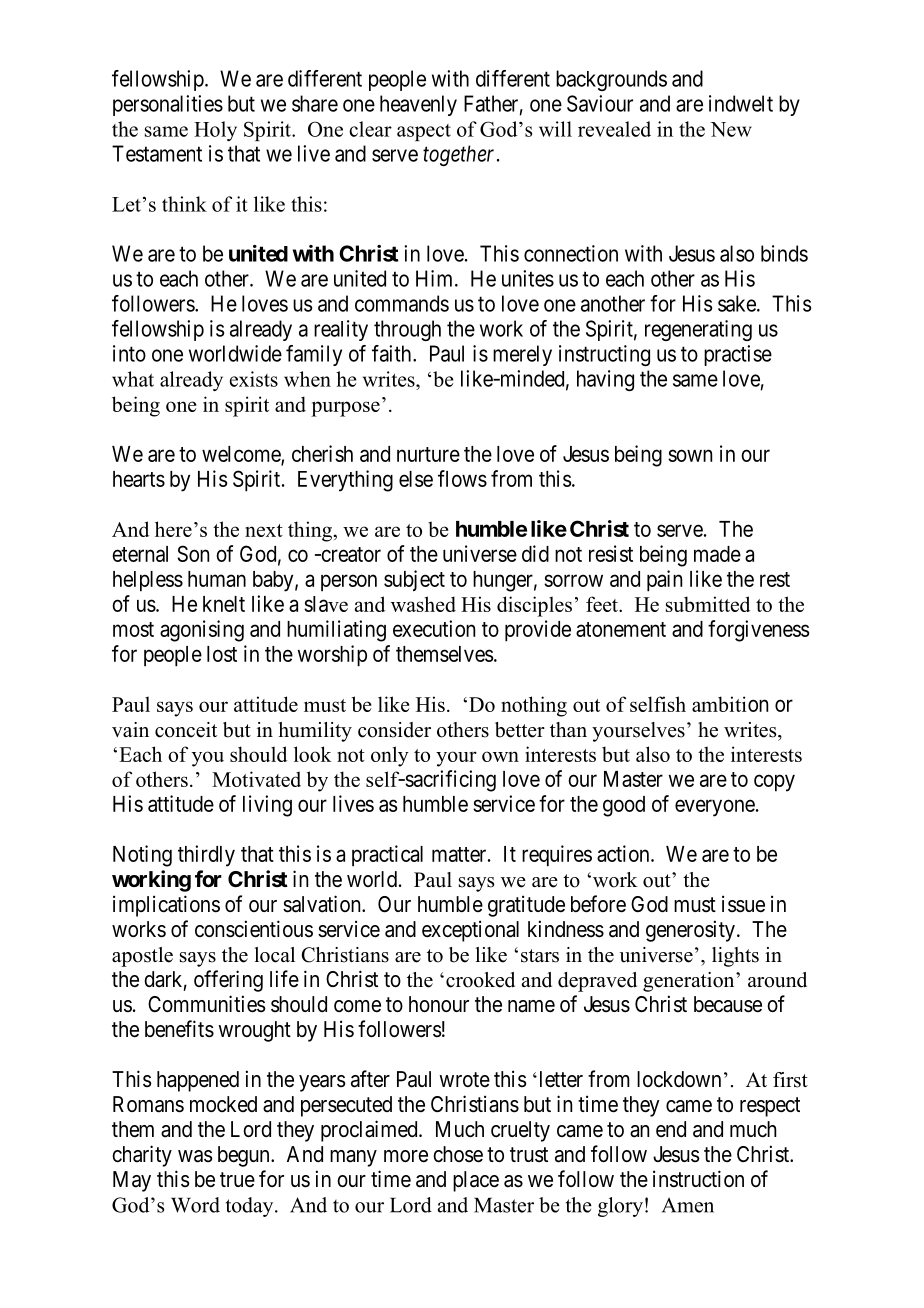 The width and height of the screenshot is (924, 1308). I want to click on true, so click(237, 1179).
